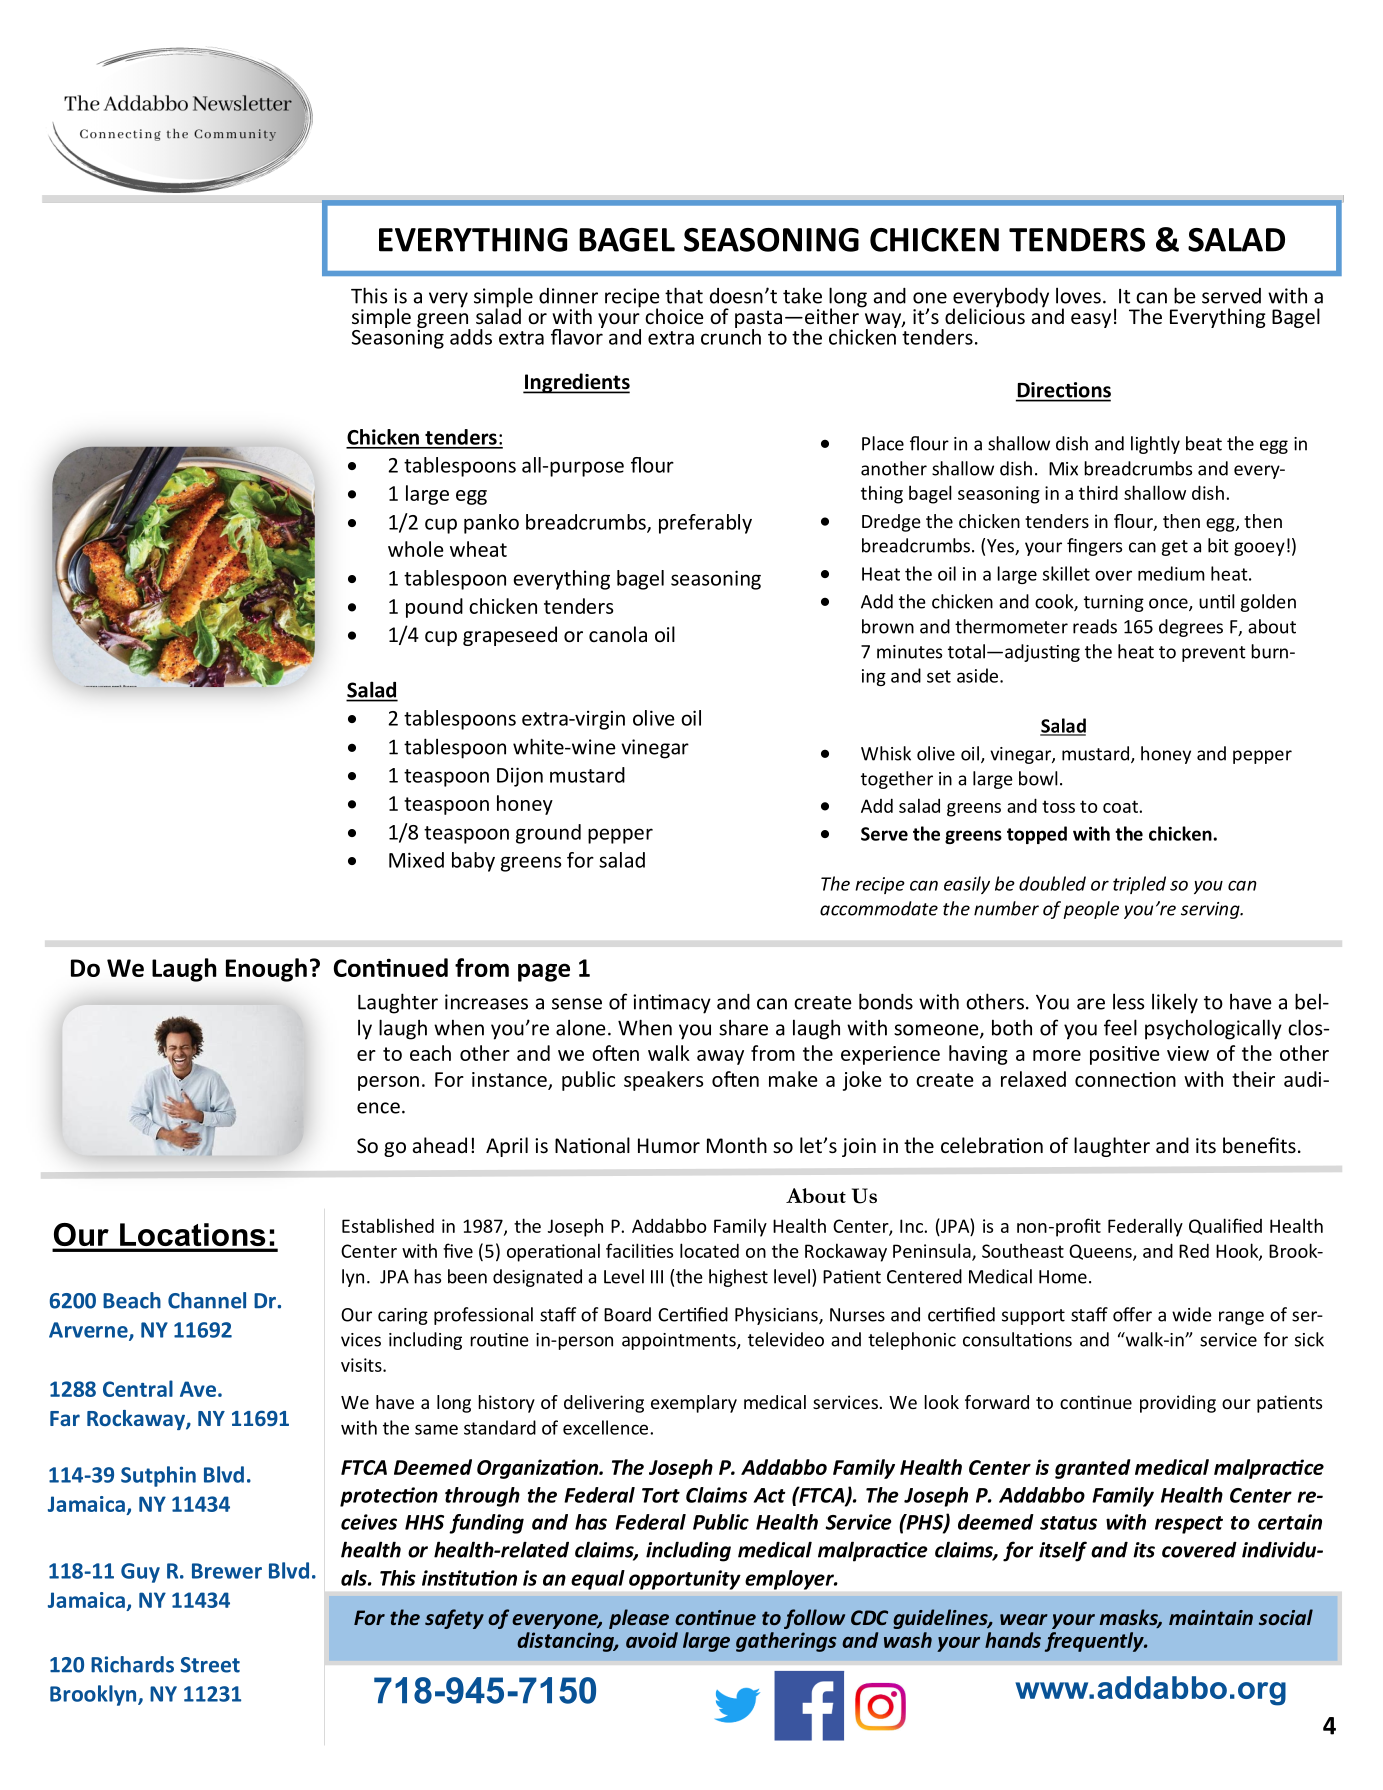 The width and height of the page is (1383, 1790). I want to click on intimacy, so click(672, 1004).
